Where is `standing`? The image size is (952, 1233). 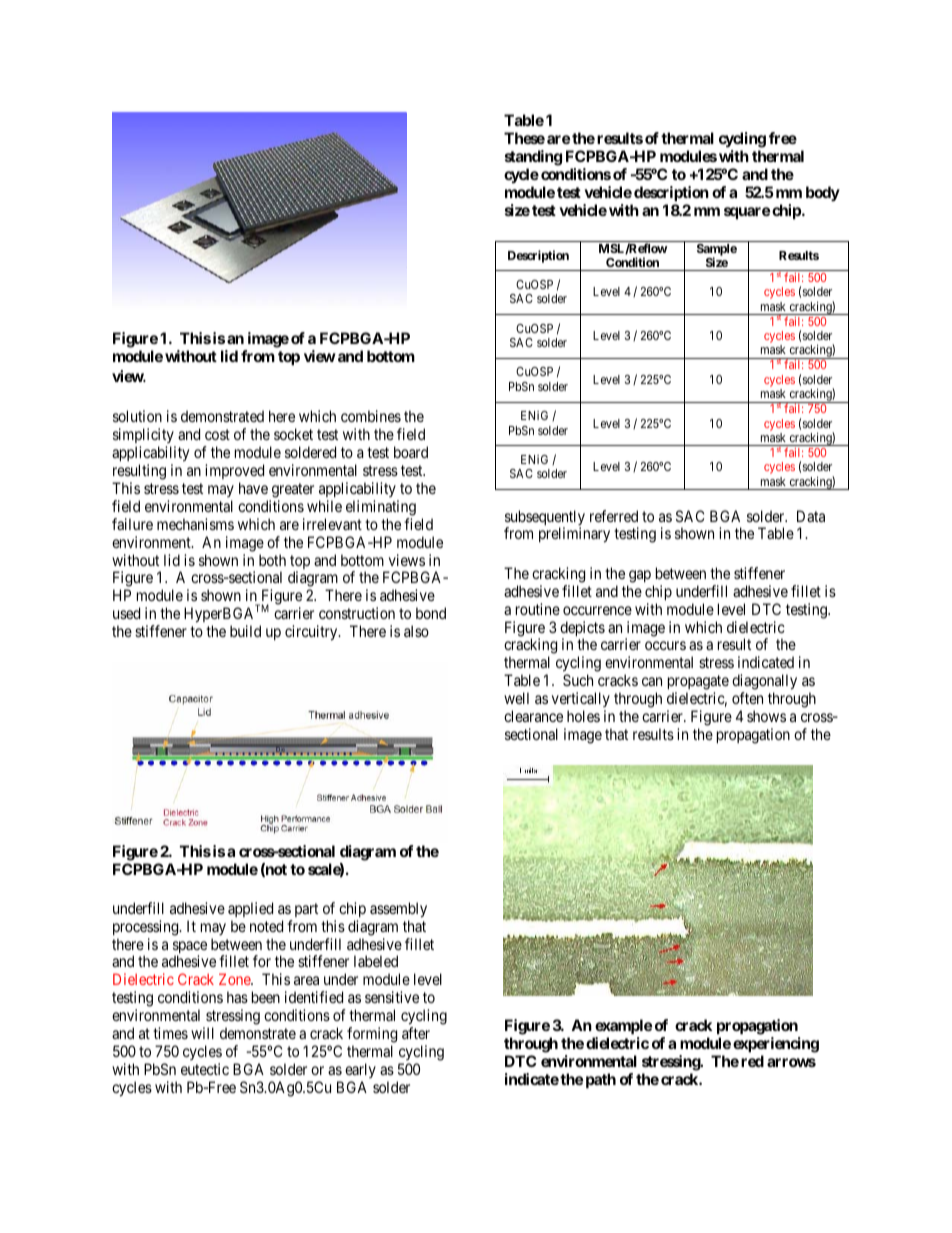
standing is located at coordinates (533, 158).
